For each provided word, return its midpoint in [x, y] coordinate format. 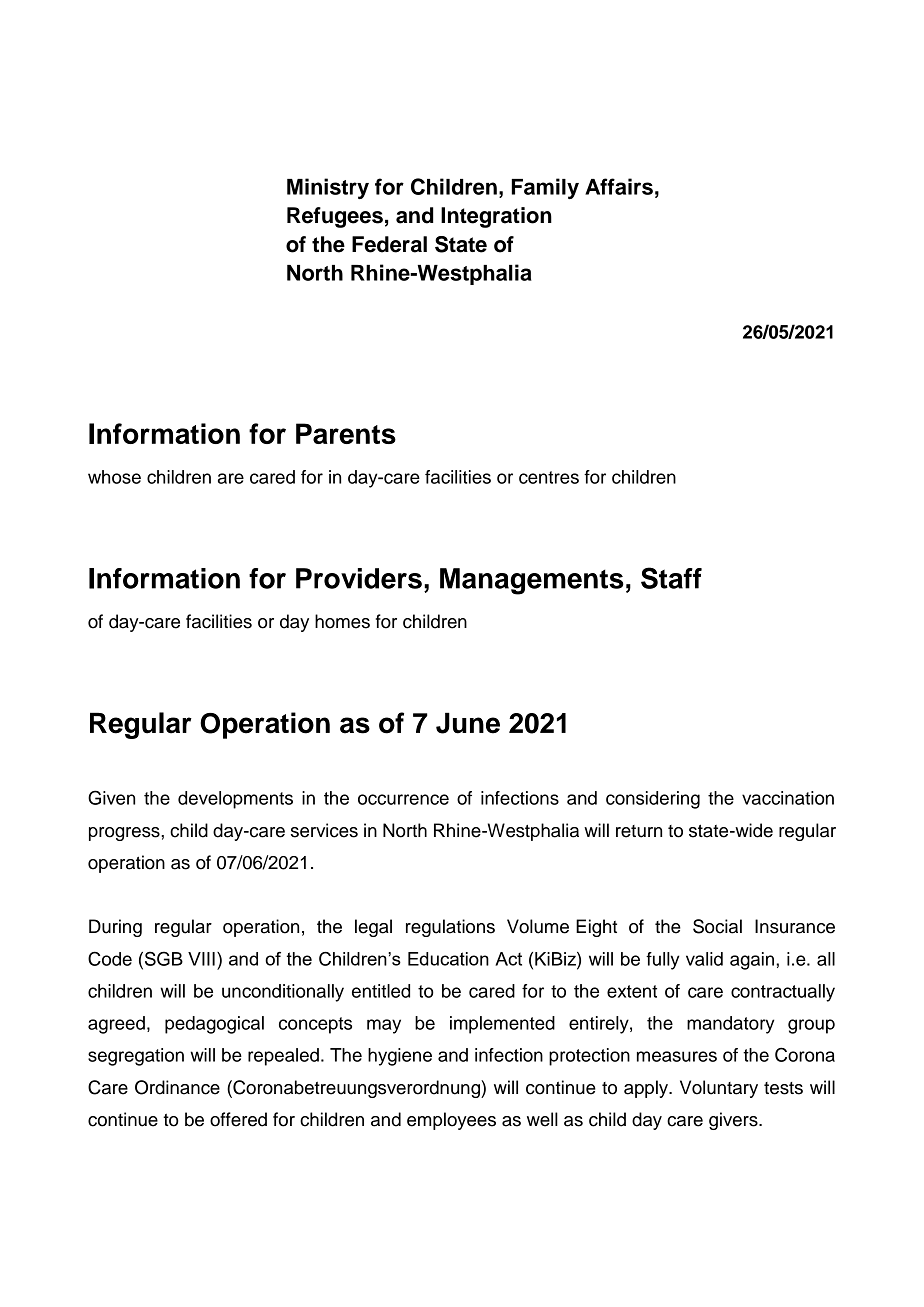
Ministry [328, 188]
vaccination [788, 798]
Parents [346, 433]
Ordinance [177, 1087]
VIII [201, 959]
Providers [359, 578]
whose [114, 477]
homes [342, 621]
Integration [496, 217]
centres [549, 477]
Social [717, 926]
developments [235, 800]
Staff [671, 578]
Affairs [619, 186]
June [468, 723]
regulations [450, 928]
